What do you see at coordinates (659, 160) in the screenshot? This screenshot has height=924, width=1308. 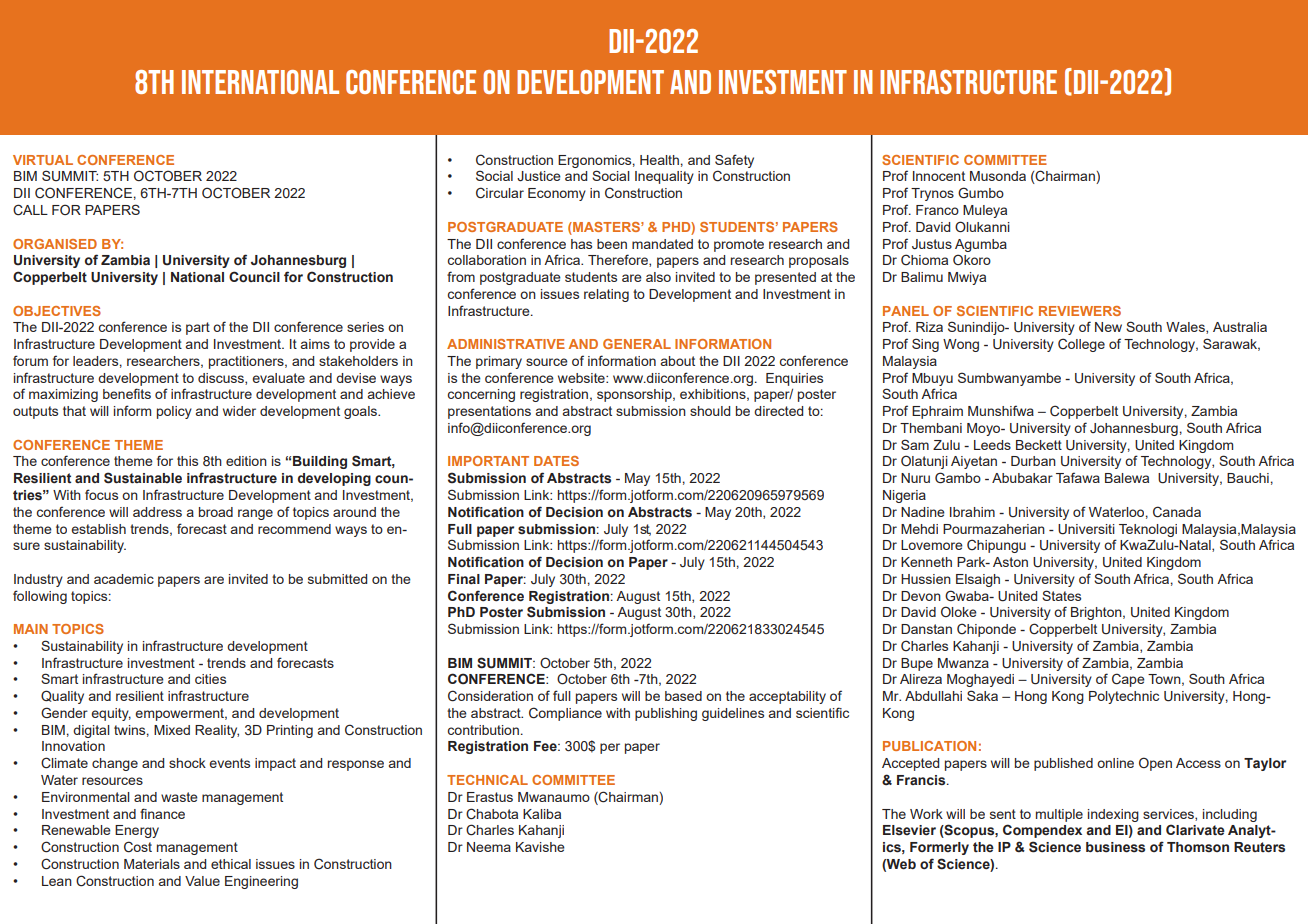 I see `Health` at bounding box center [659, 160].
